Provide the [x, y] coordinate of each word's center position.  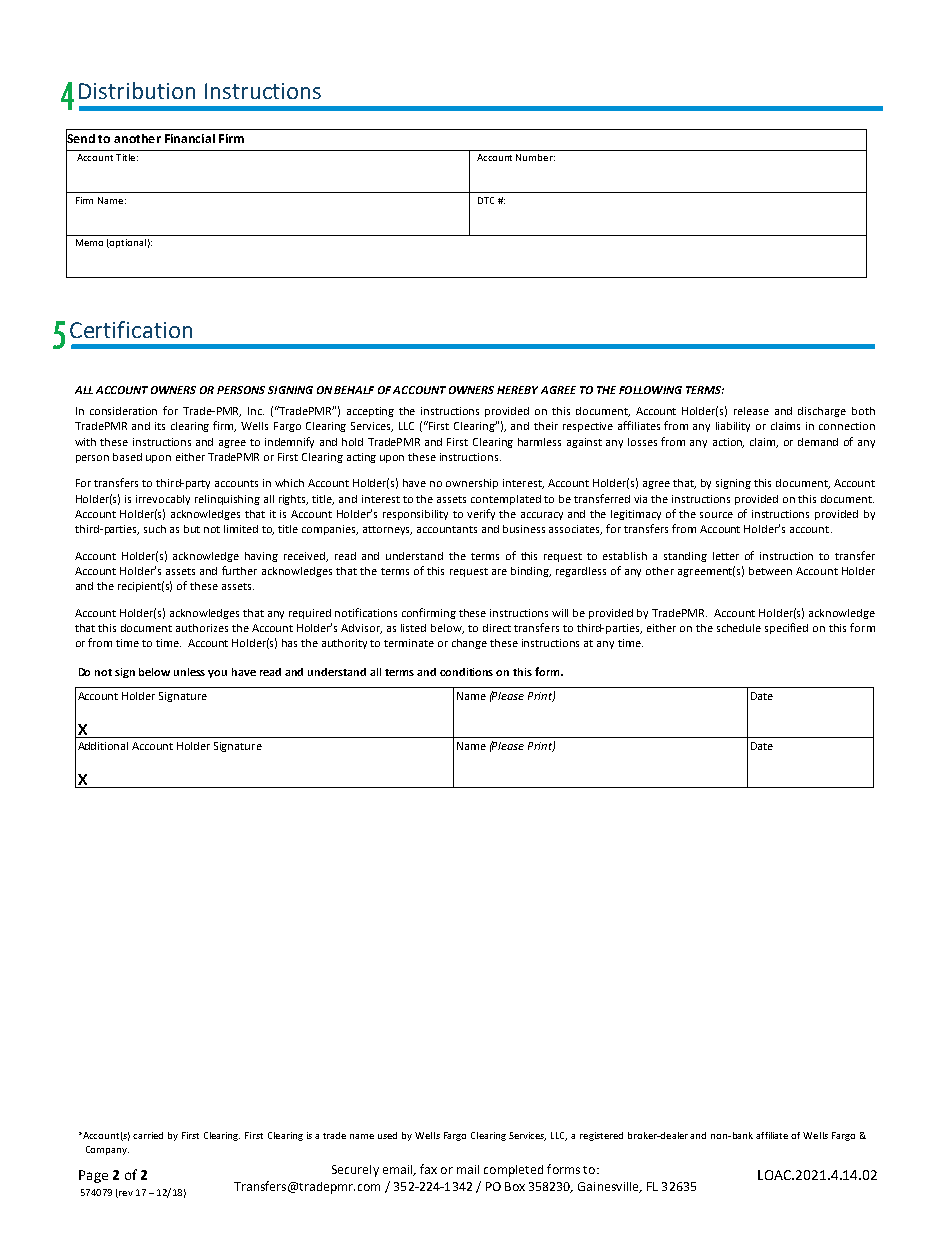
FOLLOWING [650, 390]
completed [513, 1171]
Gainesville [609, 1187]
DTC [486, 200]
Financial [190, 138]
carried [148, 1135]
